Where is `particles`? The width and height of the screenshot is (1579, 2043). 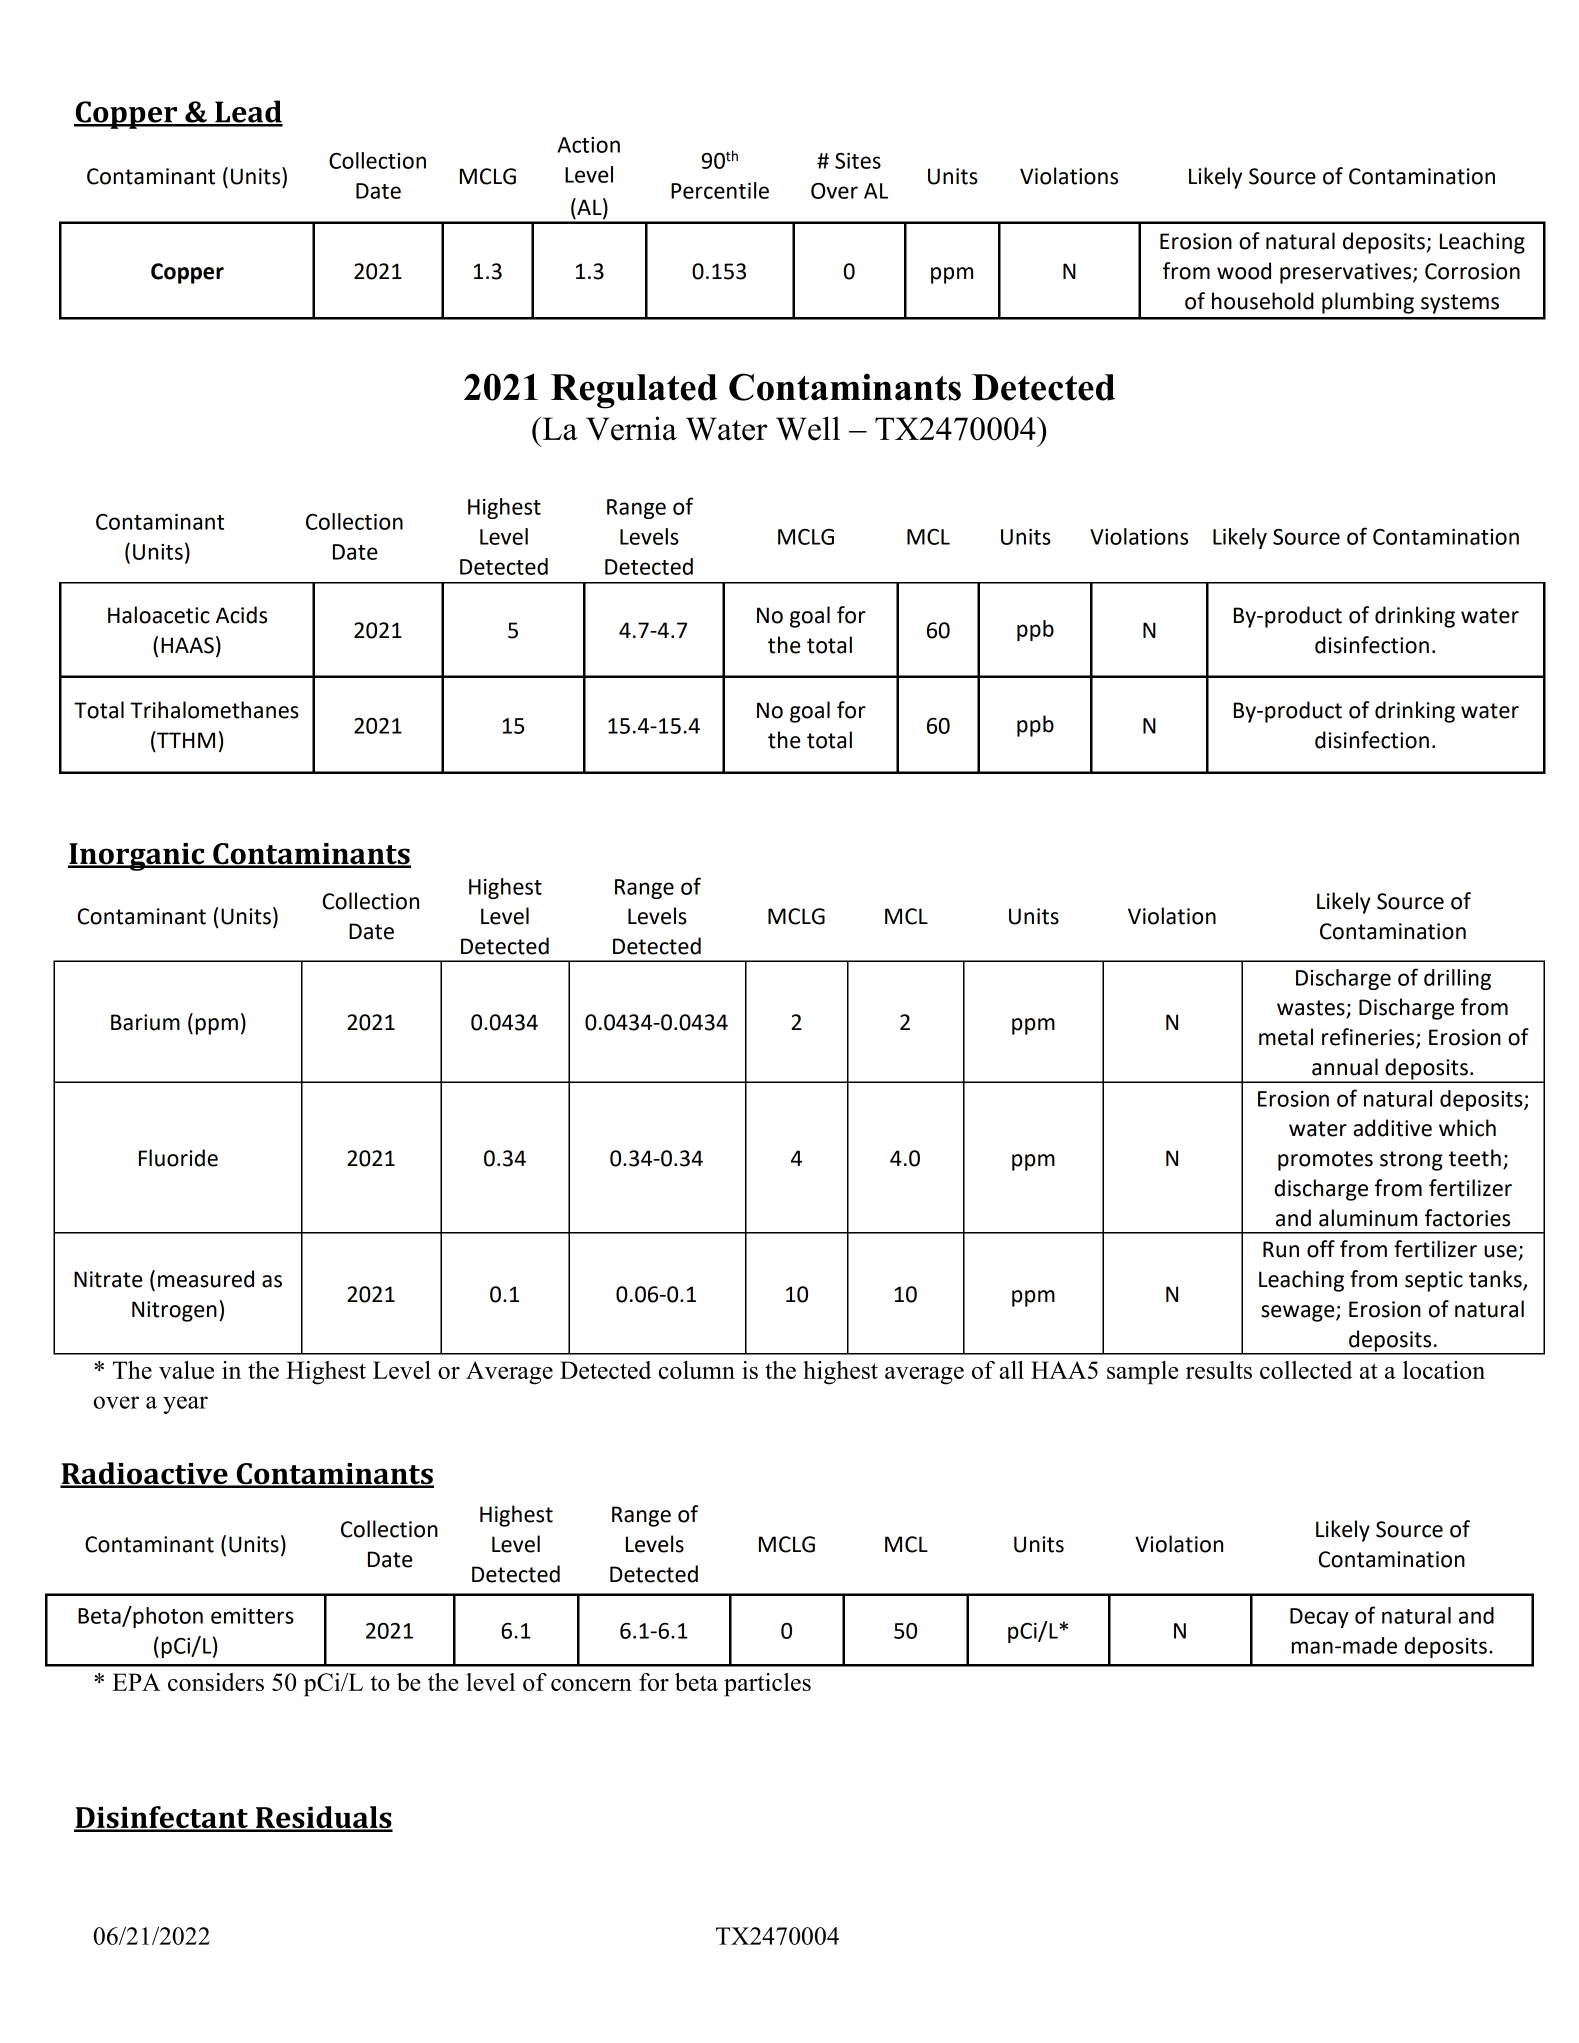 particles is located at coordinates (767, 1685).
